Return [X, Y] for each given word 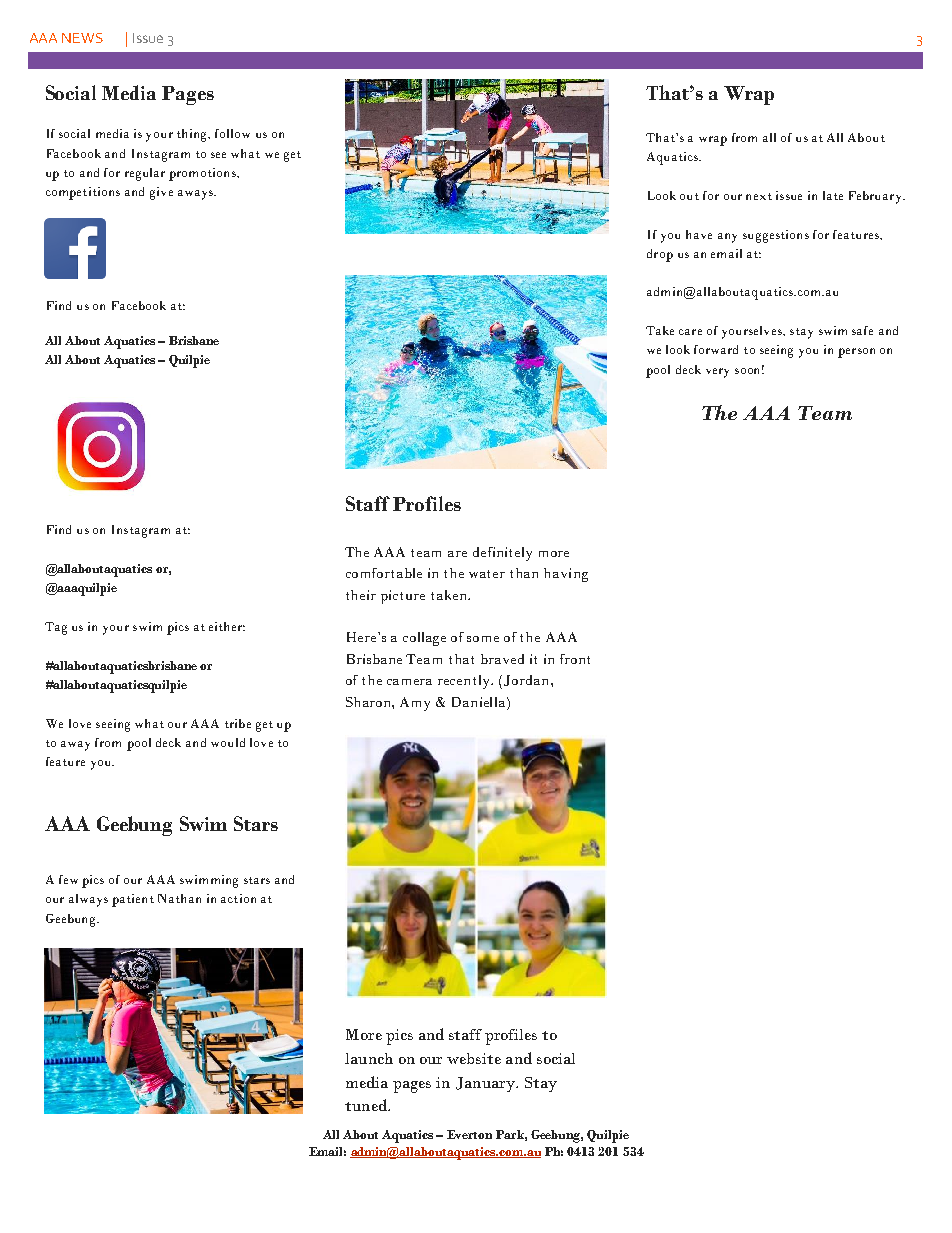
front [575, 659]
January [486, 1084]
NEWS [82, 38]
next [759, 196]
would [228, 742]
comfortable [384, 573]
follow [232, 133]
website [474, 1058]
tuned [367, 1105]
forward [716, 349]
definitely [502, 554]
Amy [415, 704]
